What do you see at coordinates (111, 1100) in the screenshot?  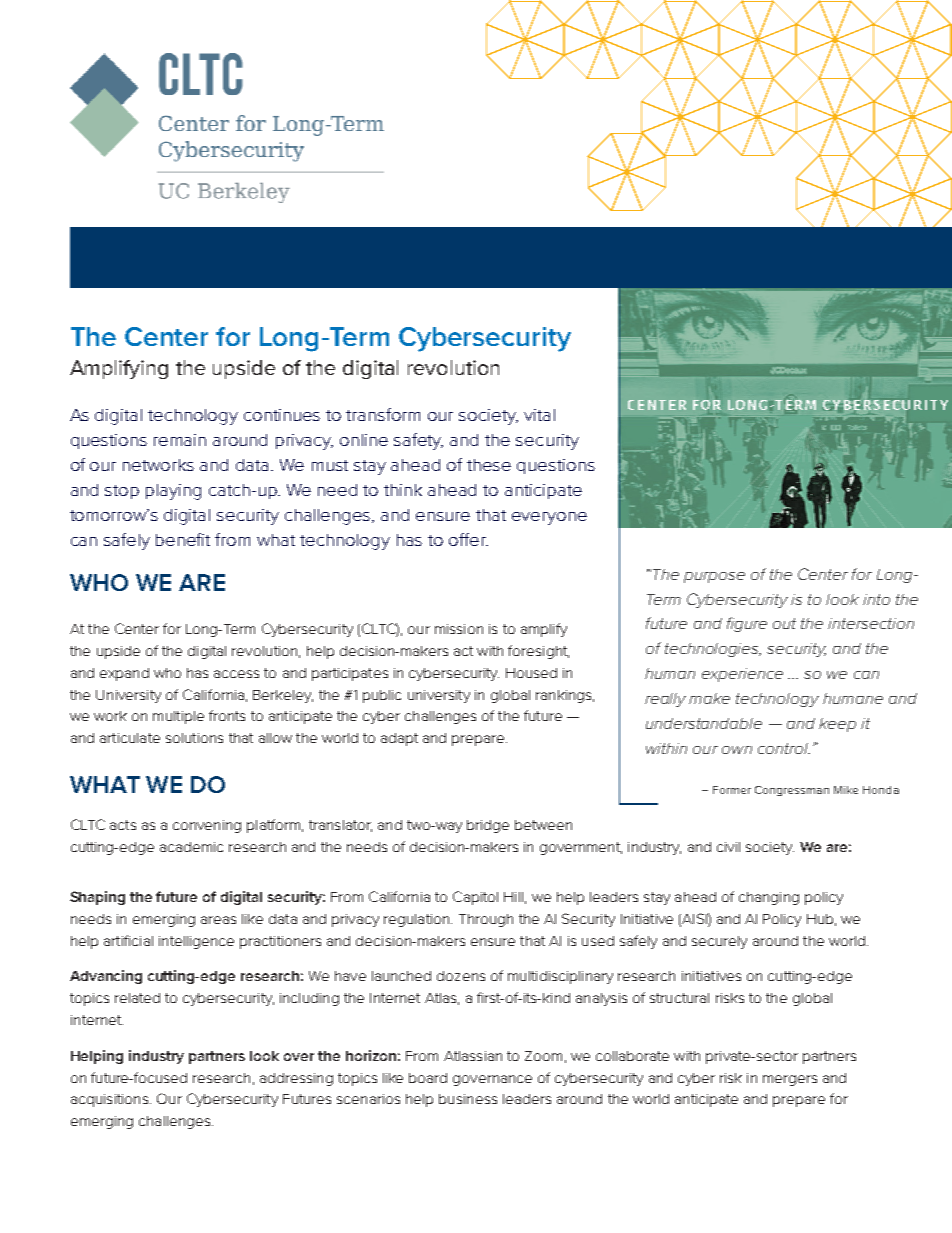 I see `acquisitions` at bounding box center [111, 1100].
